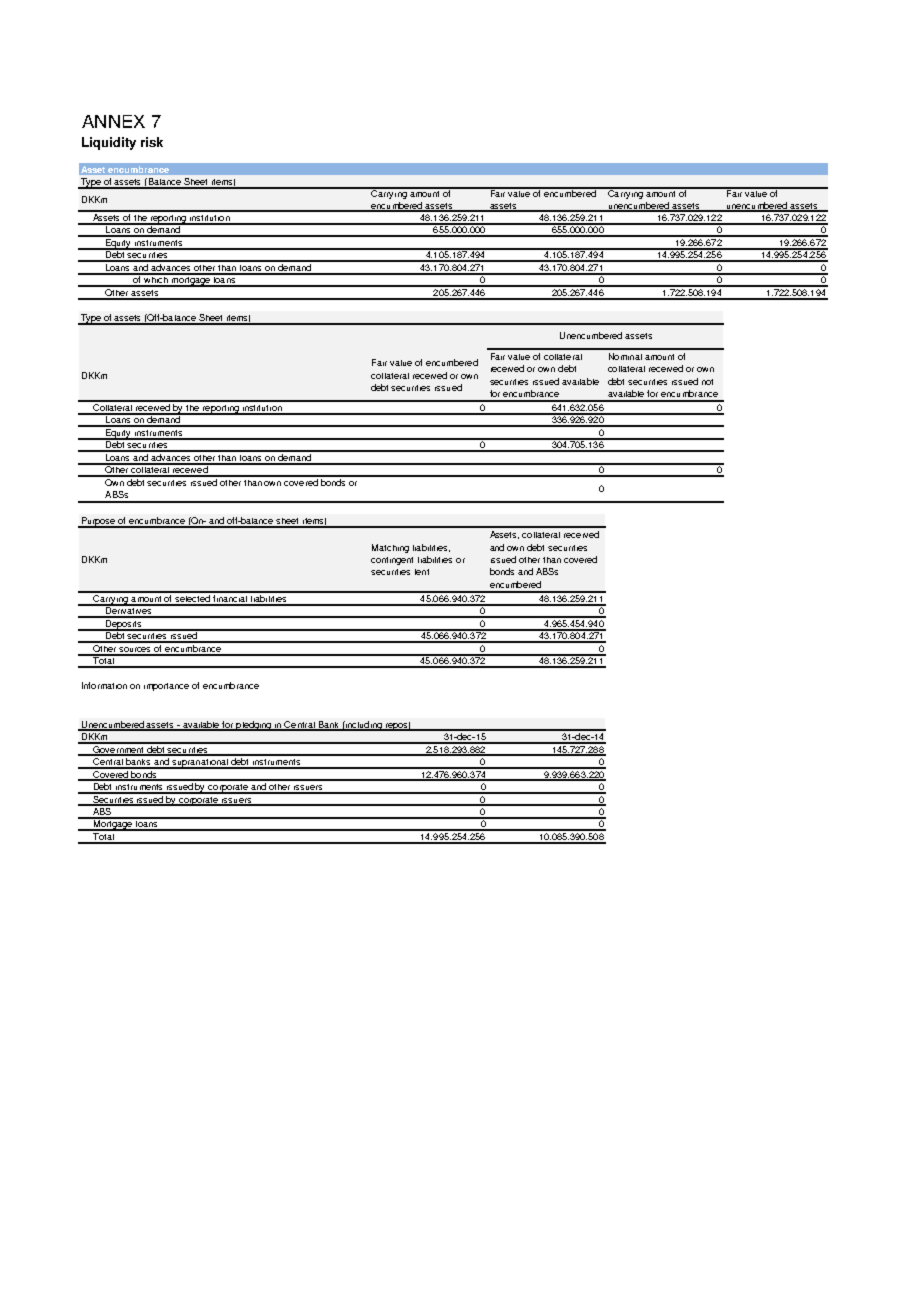 This document has height=1308, width=924. I want to click on lent, so click(422, 572).
